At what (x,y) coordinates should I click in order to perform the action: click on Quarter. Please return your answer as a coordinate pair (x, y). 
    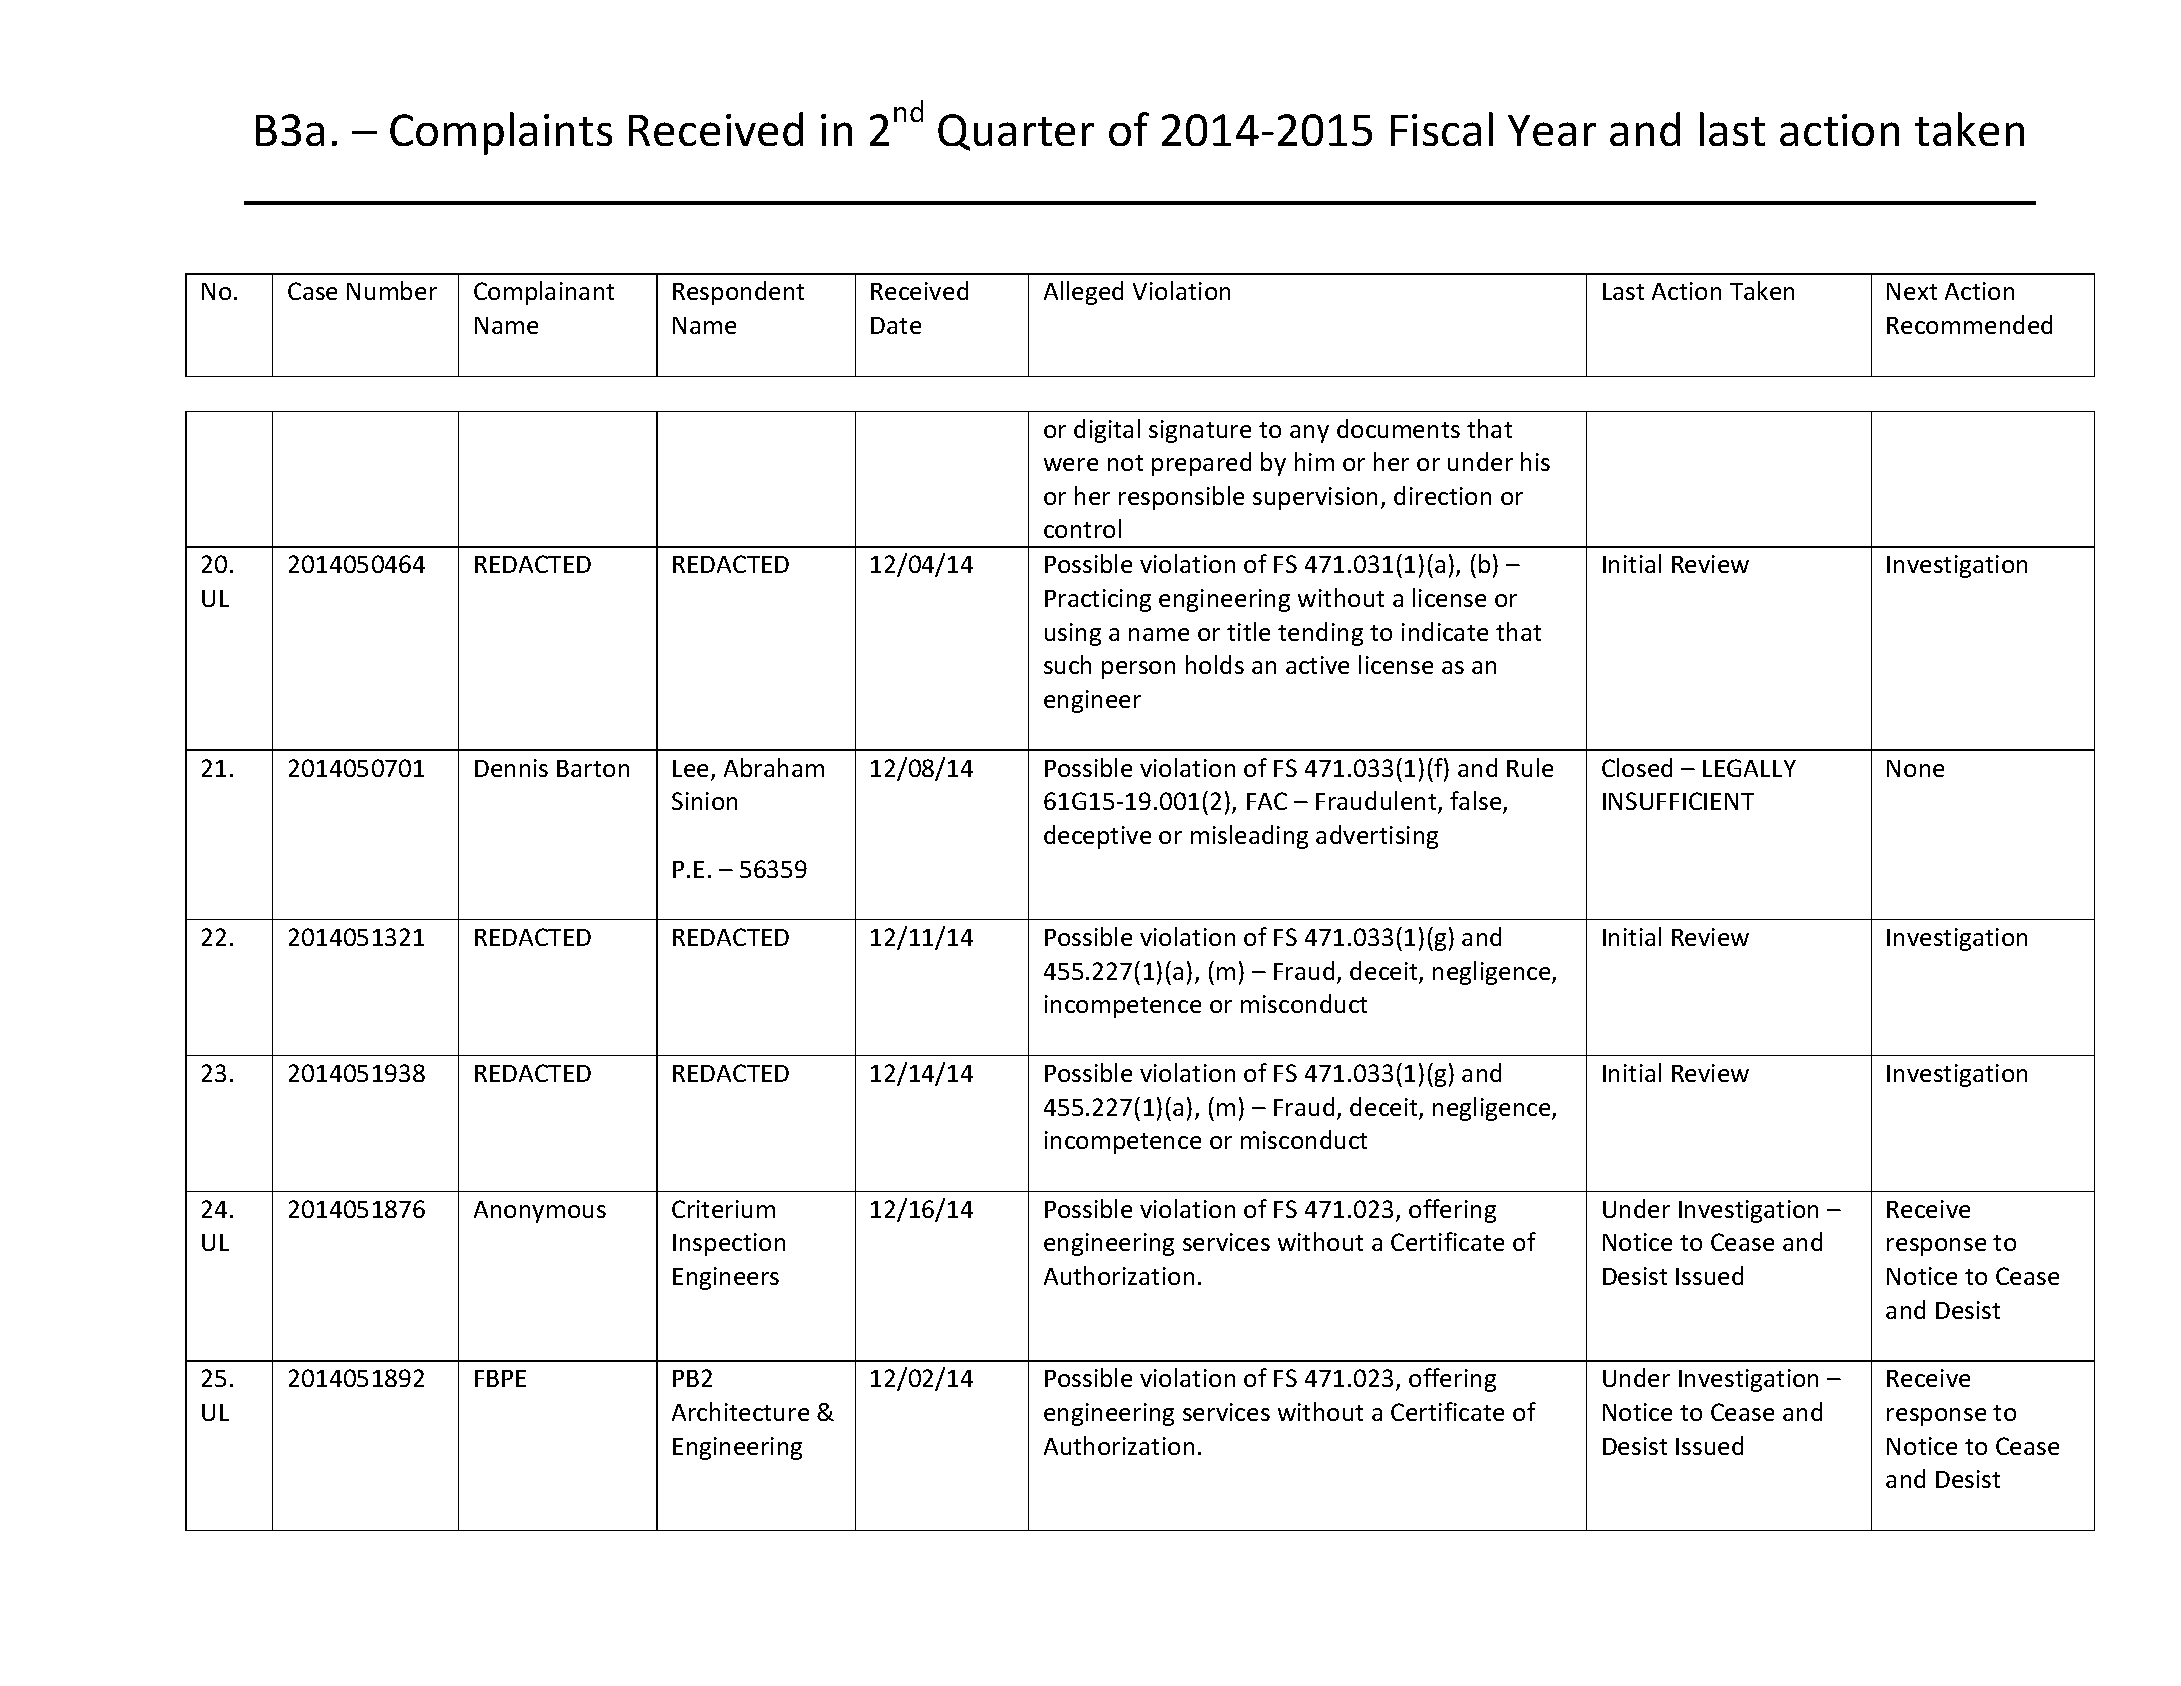
    Looking at the image, I should click on (1016, 132).
